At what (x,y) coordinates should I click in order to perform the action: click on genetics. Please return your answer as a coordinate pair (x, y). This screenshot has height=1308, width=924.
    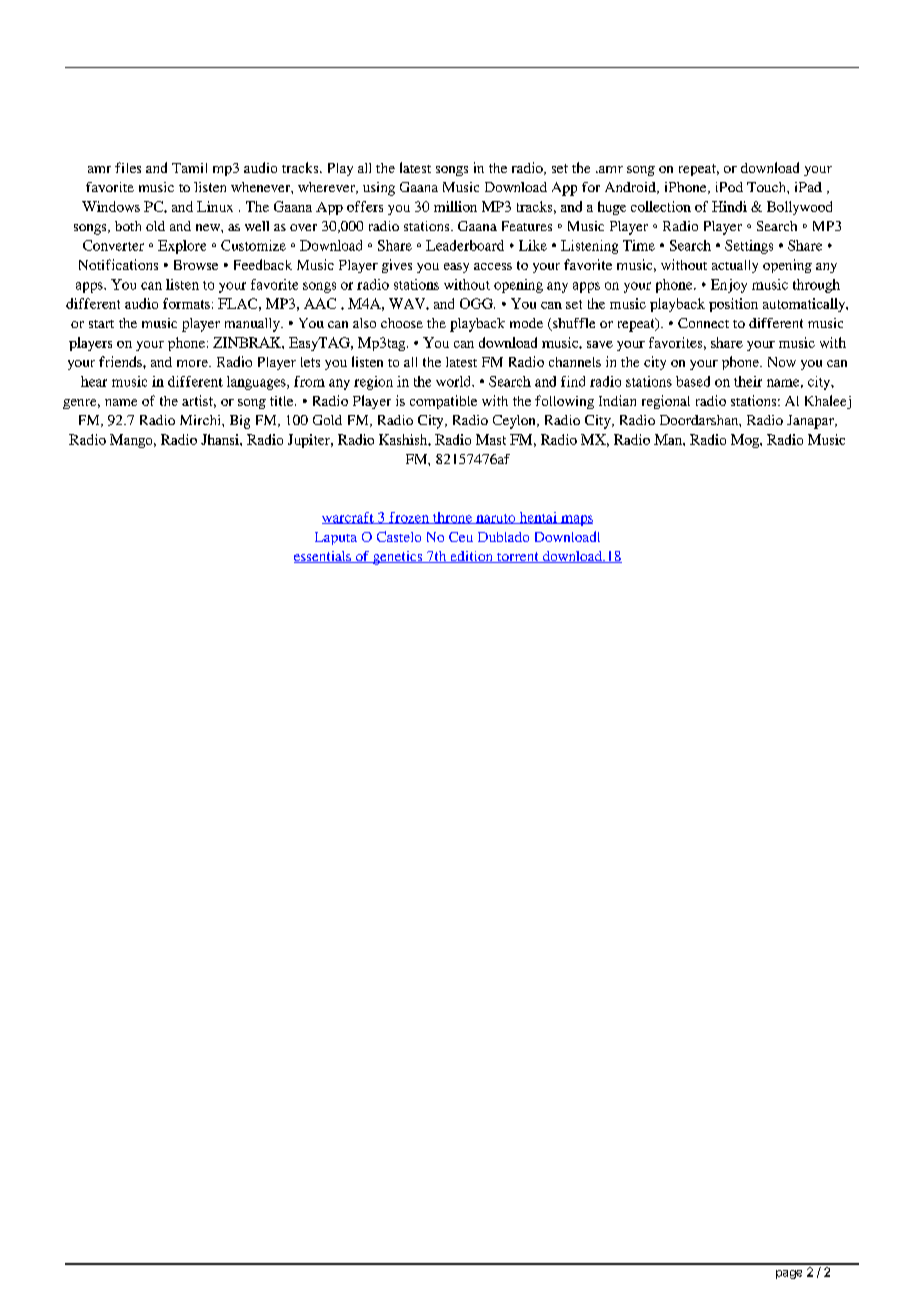
    Looking at the image, I should click on (397, 558).
